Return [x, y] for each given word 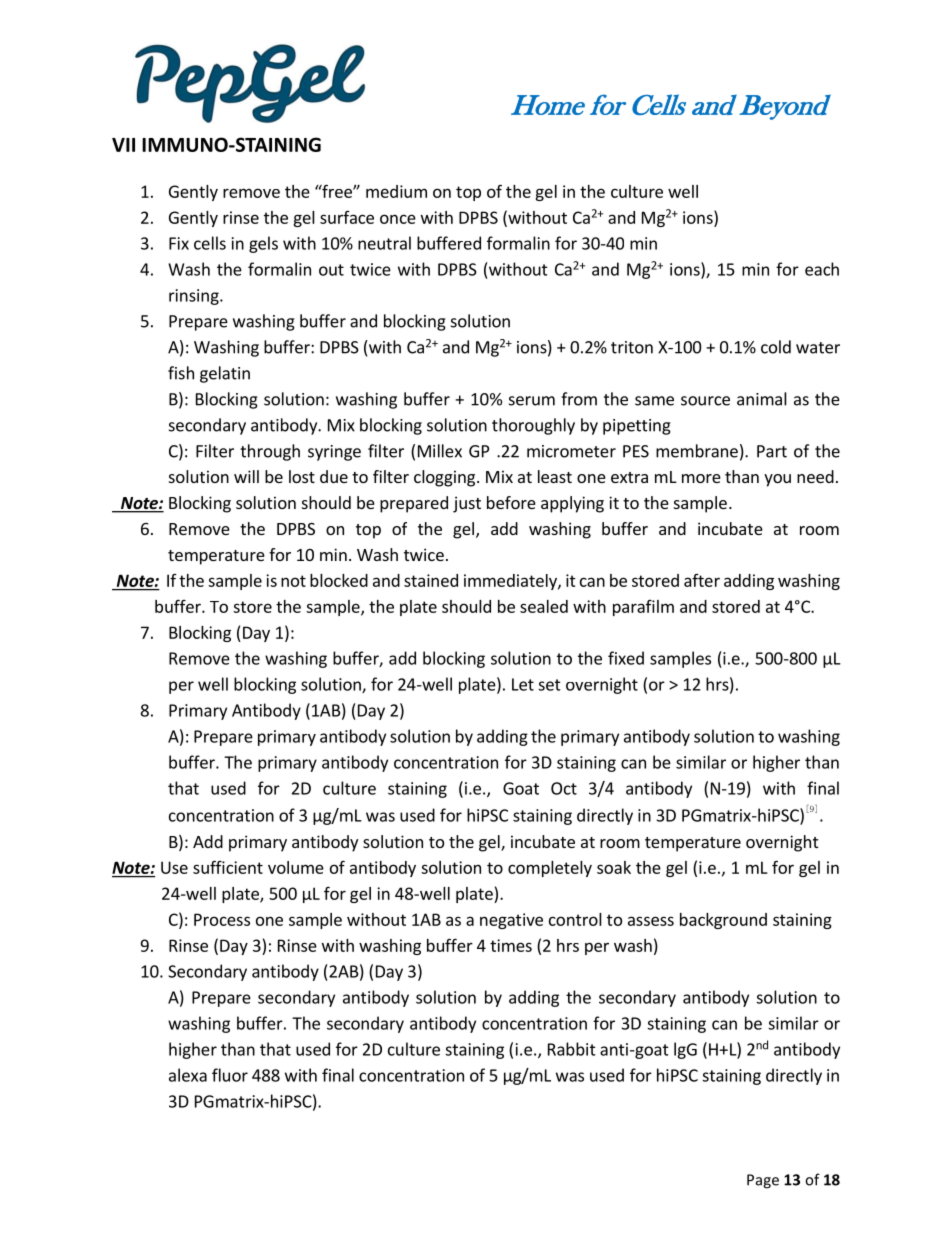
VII [123, 145]
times [511, 945]
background [723, 921]
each [822, 269]
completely [550, 869]
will [246, 476]
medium [396, 191]
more [701, 478]
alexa [188, 1075]
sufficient [228, 867]
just [467, 504]
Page [763, 1181]
